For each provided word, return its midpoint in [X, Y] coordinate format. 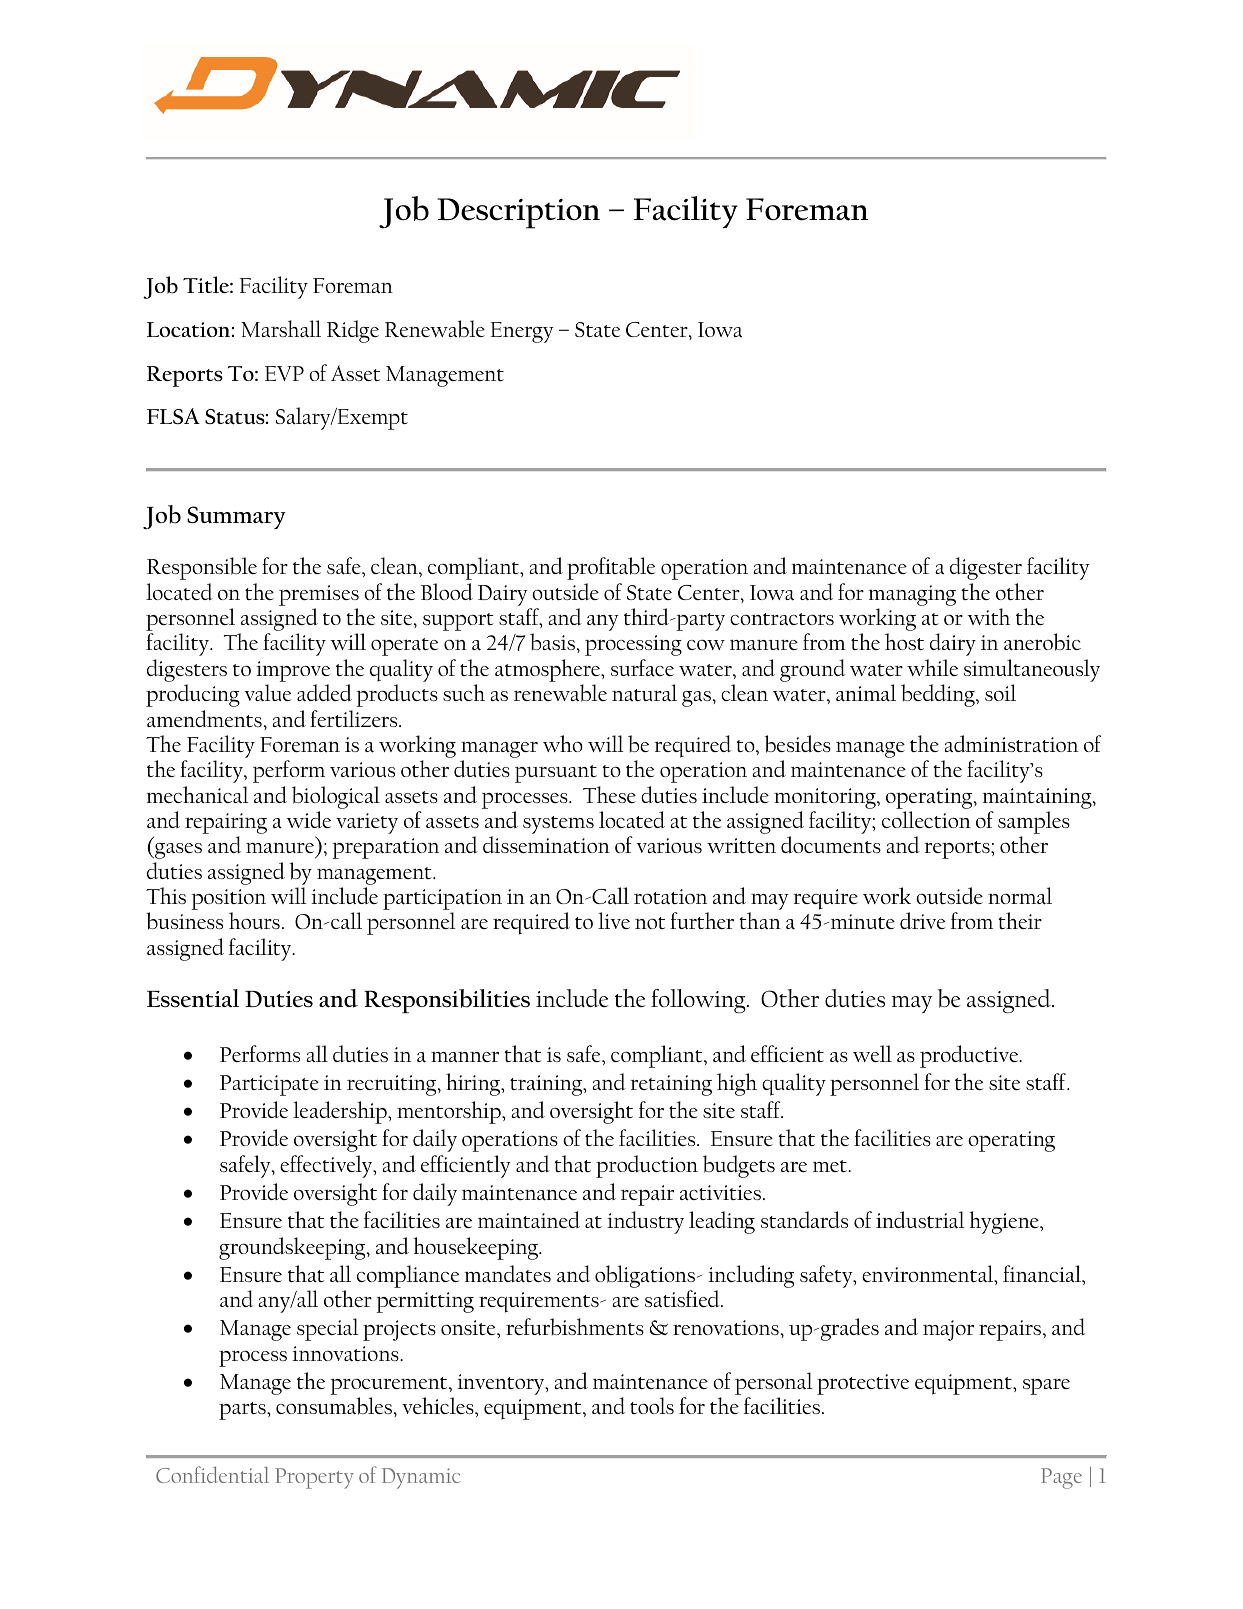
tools [652, 1405]
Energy [522, 332]
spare [1046, 1387]
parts [243, 1411]
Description [518, 213]
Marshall [281, 328]
